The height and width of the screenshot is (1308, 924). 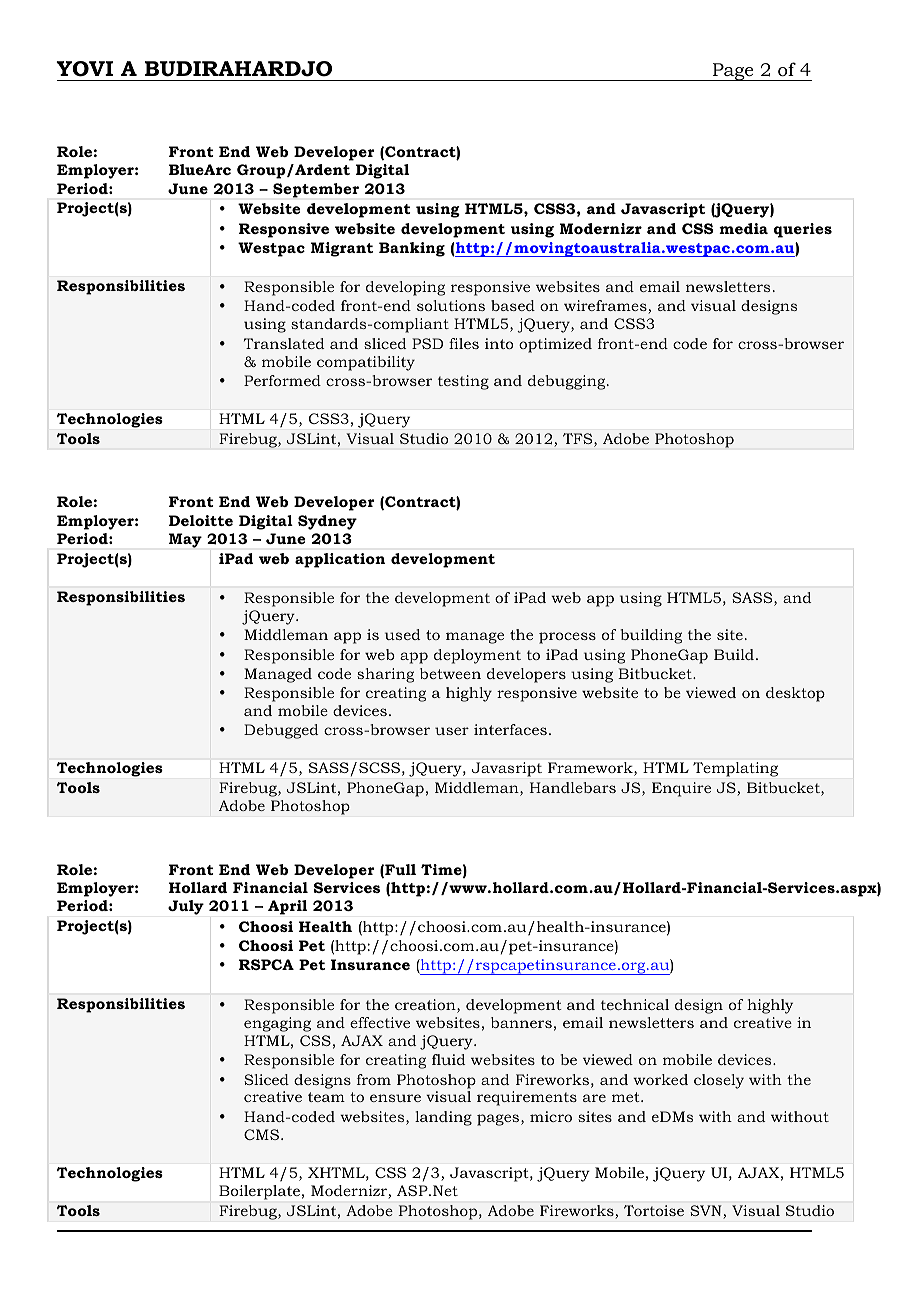 I want to click on SVN, so click(x=707, y=1212).
